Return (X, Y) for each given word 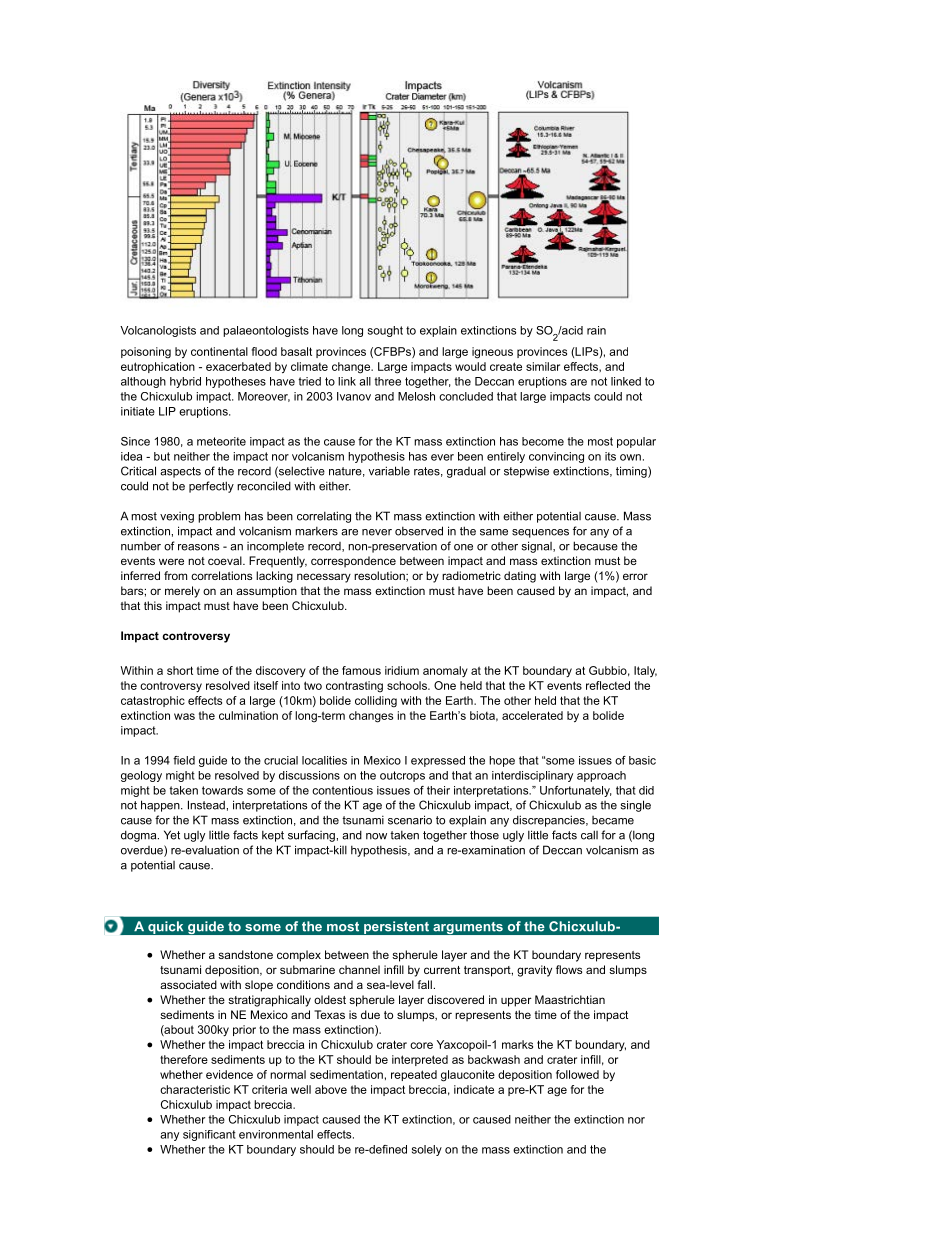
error (635, 576)
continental (219, 351)
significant (209, 1135)
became (613, 820)
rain (596, 330)
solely (427, 1150)
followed (577, 1074)
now (376, 836)
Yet (172, 835)
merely (182, 592)
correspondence (353, 562)
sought (385, 331)
